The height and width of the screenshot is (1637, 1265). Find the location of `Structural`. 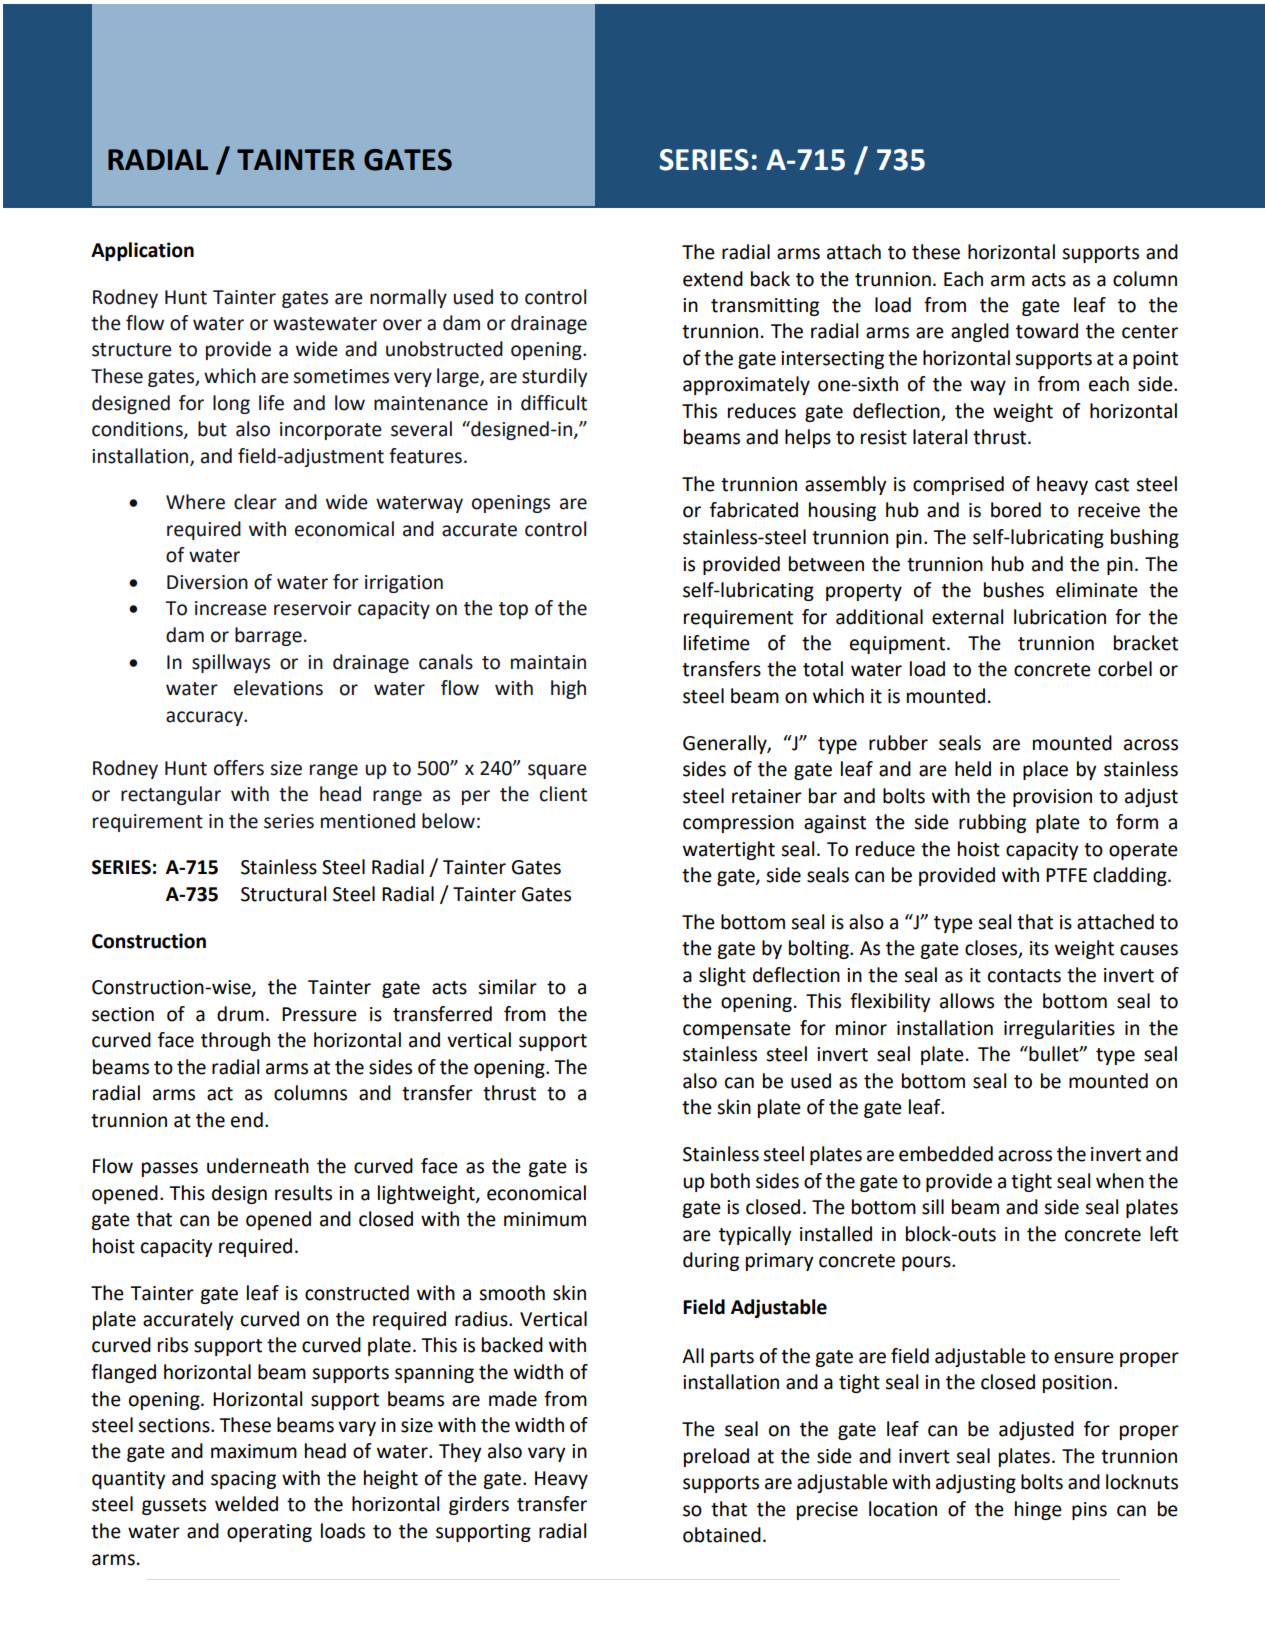

Structural is located at coordinates (283, 894).
